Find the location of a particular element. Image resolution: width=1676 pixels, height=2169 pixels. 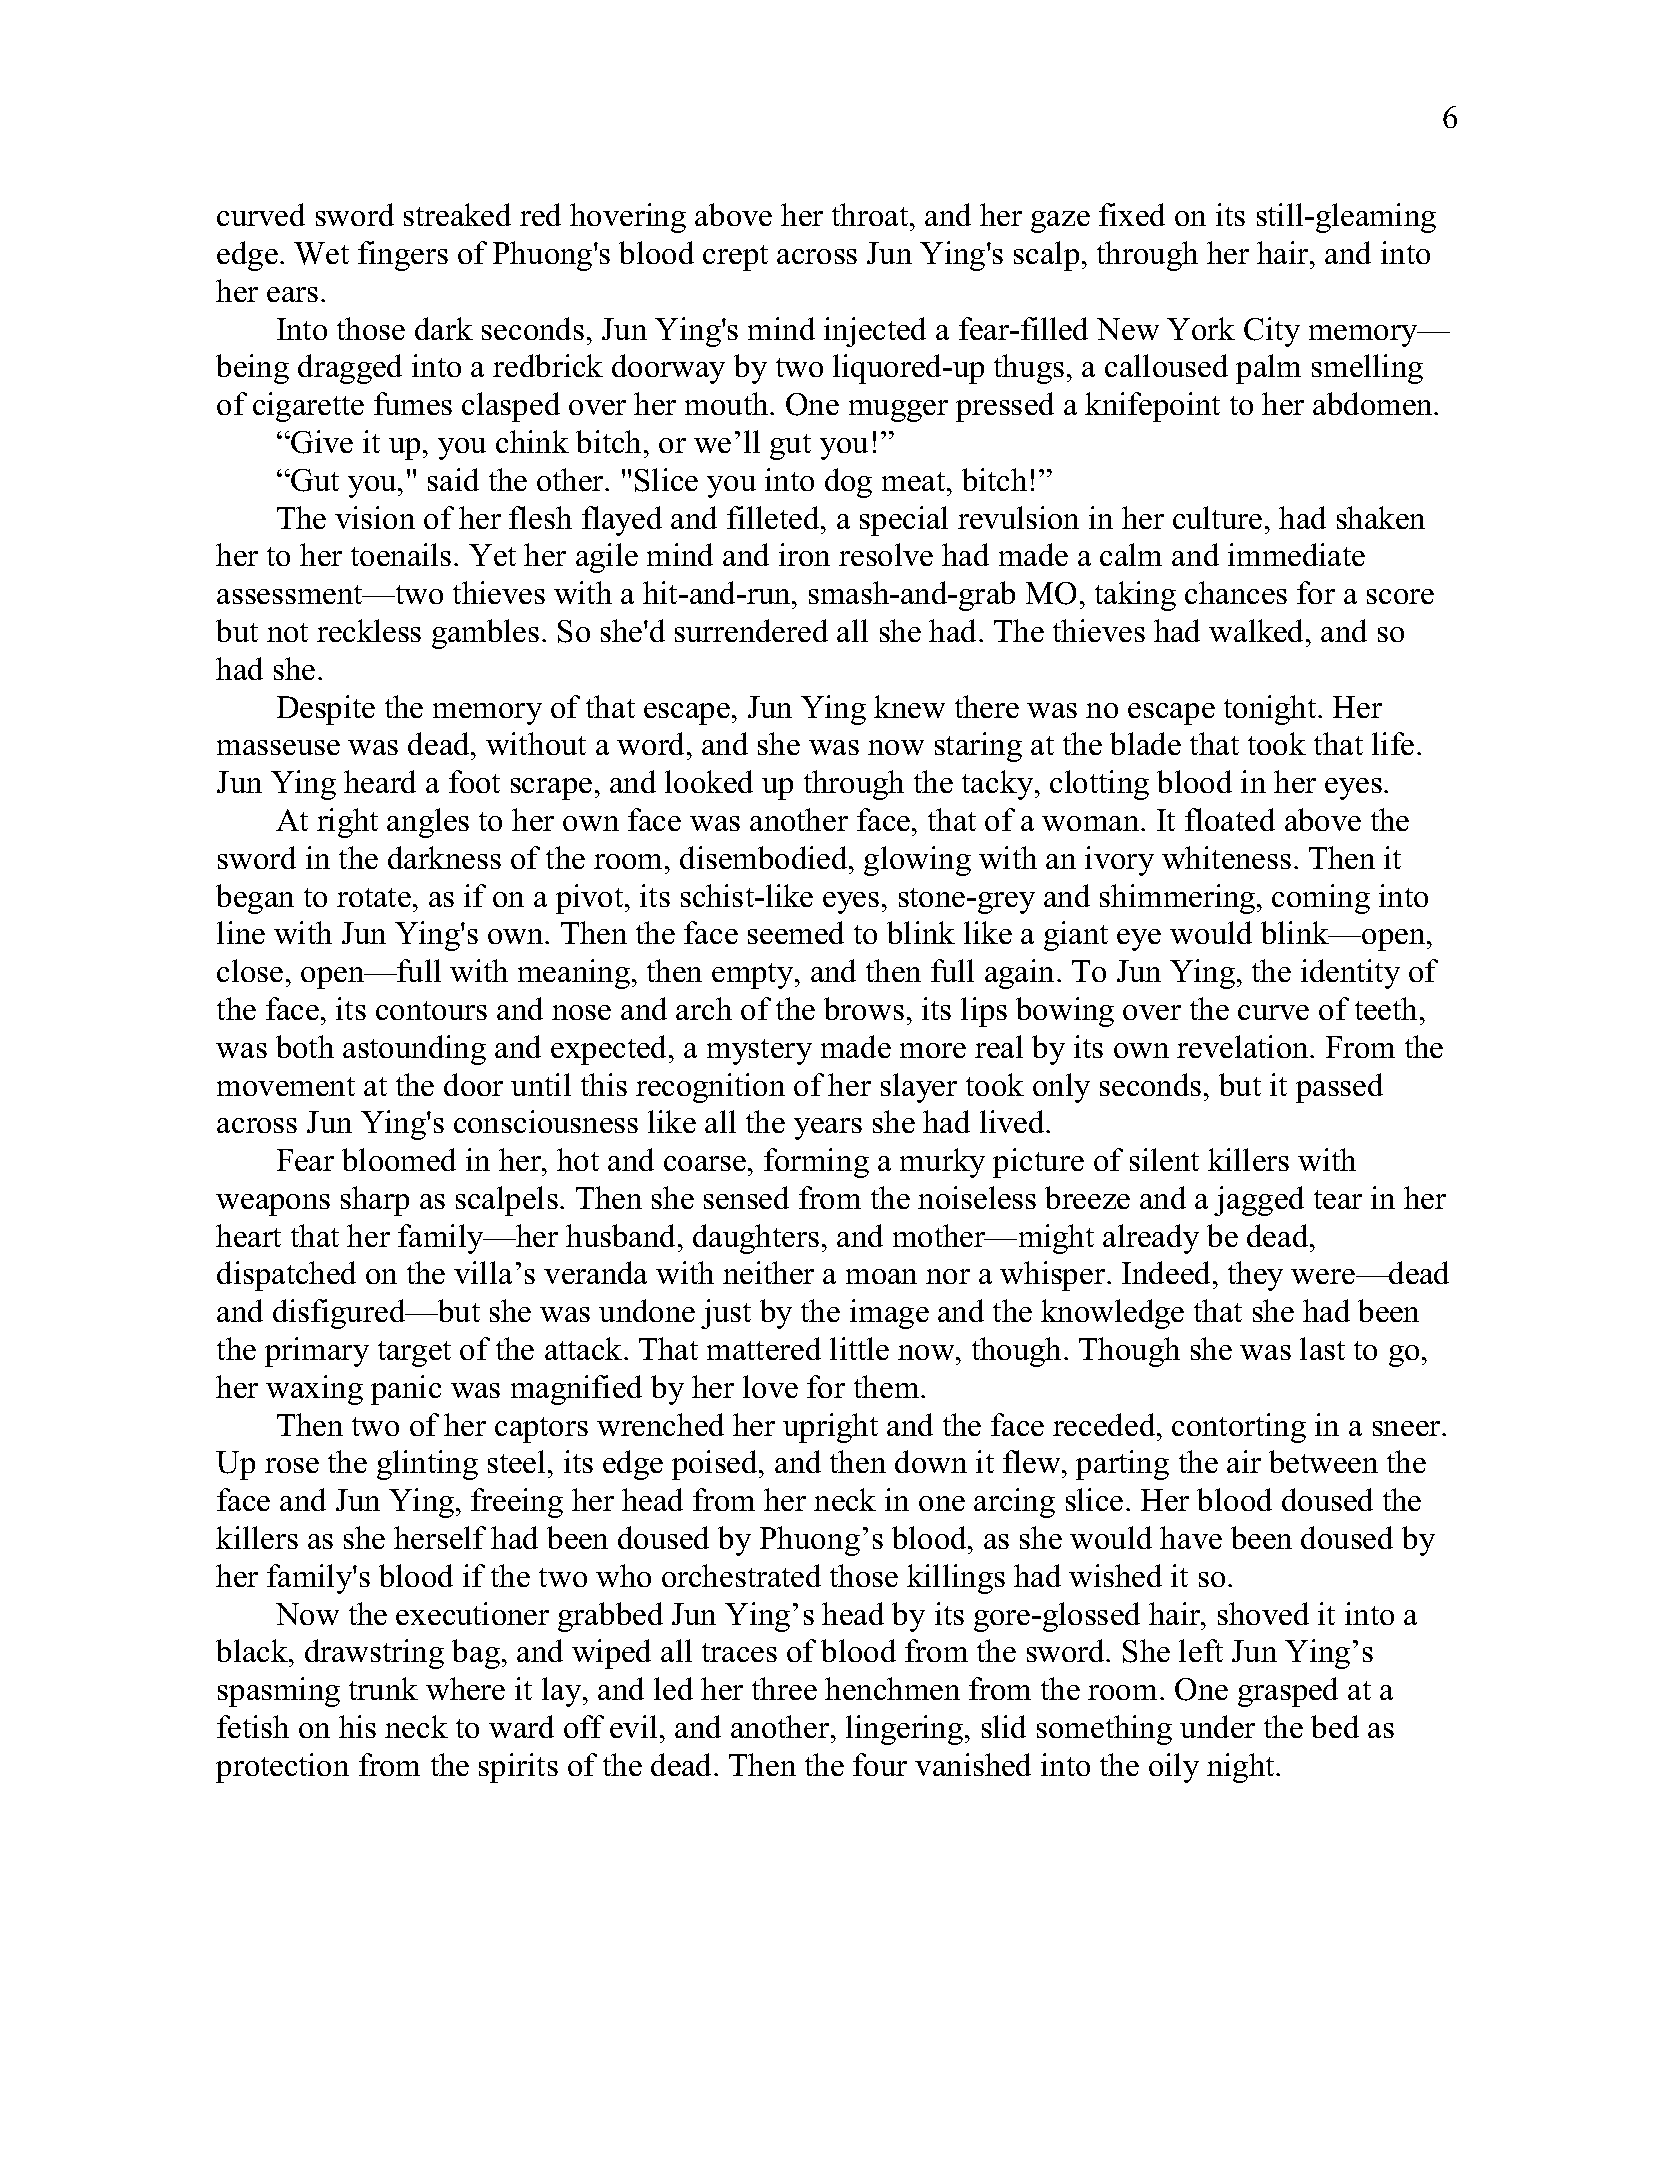

trunk is located at coordinates (383, 1688).
